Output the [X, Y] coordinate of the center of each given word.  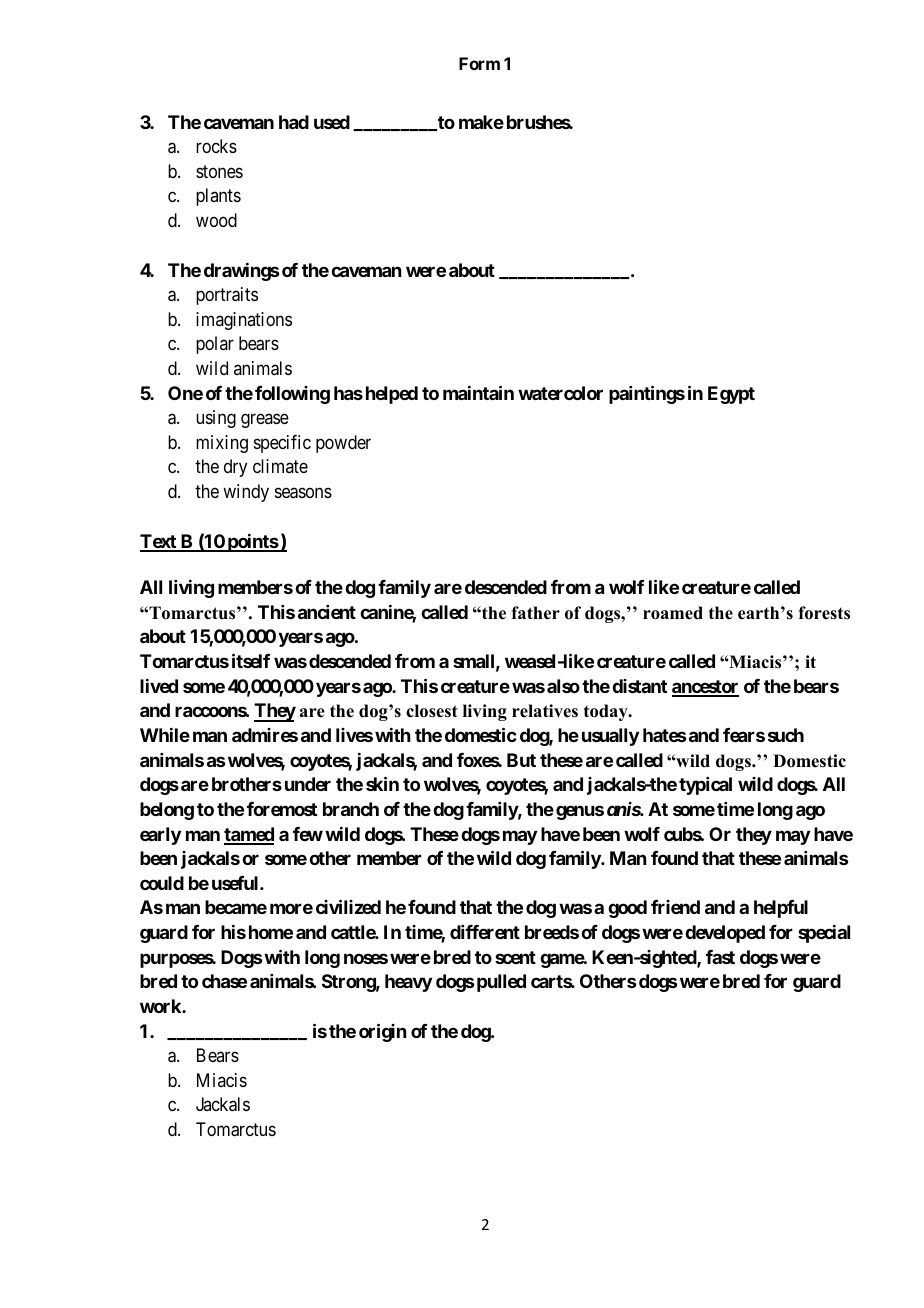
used [332, 122]
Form [479, 63]
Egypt [731, 395]
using [216, 419]
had [294, 122]
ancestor [705, 688]
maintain [478, 392]
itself [251, 660]
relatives [545, 711]
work [161, 1006]
